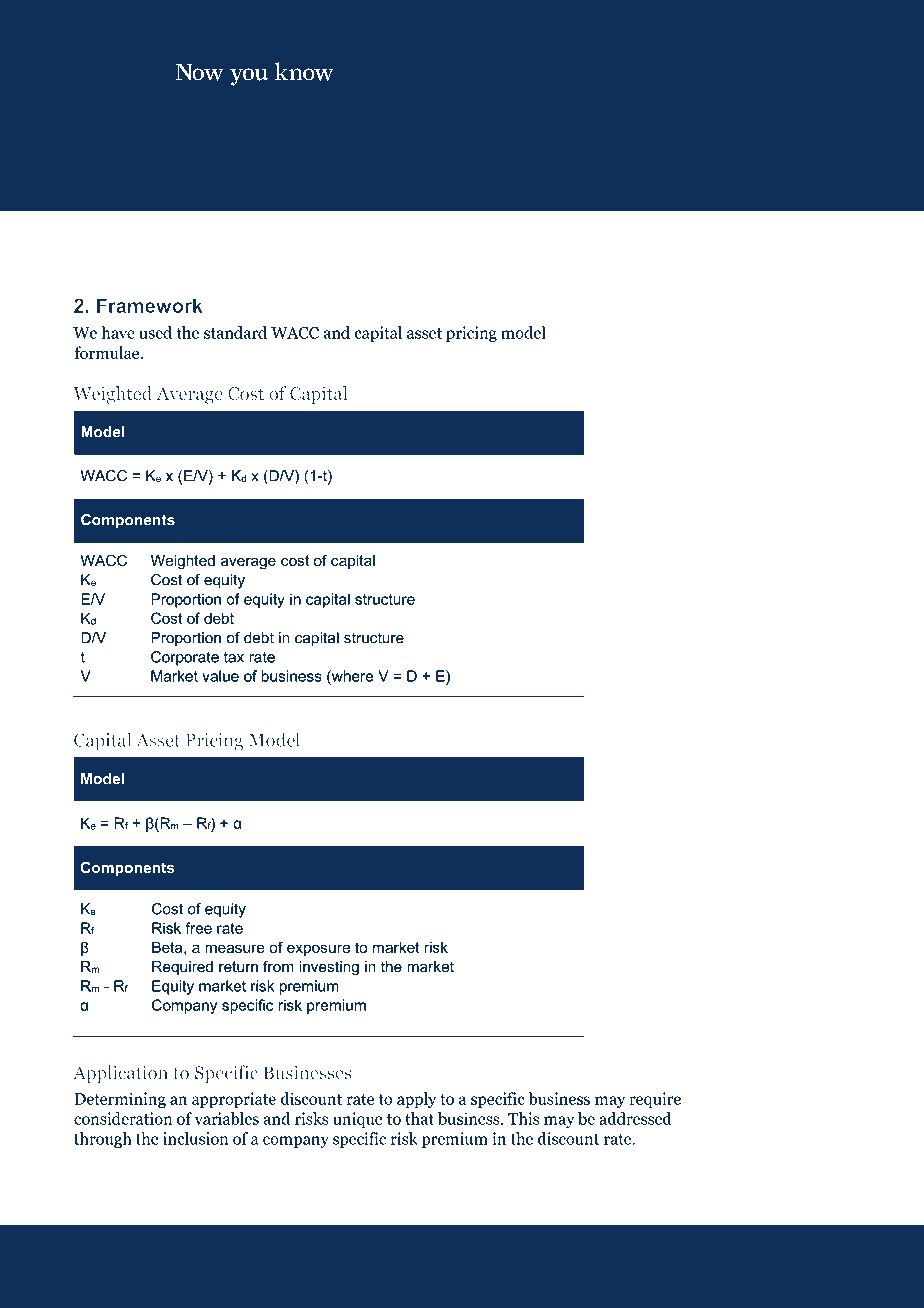  Describe the element at coordinates (235, 332) in the screenshot. I see `standard` at that location.
